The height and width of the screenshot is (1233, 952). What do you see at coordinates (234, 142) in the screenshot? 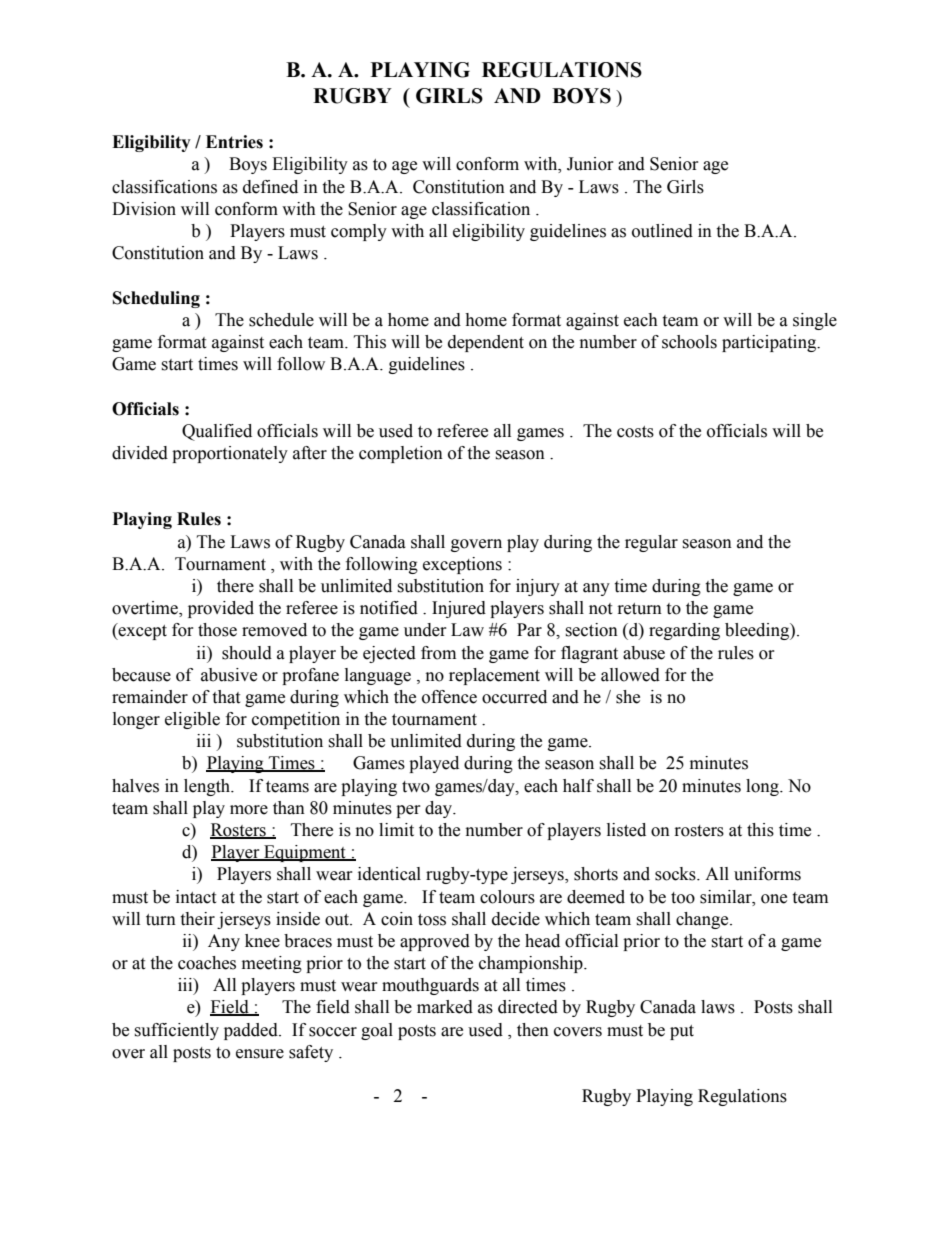
I see `Entries` at bounding box center [234, 142].
